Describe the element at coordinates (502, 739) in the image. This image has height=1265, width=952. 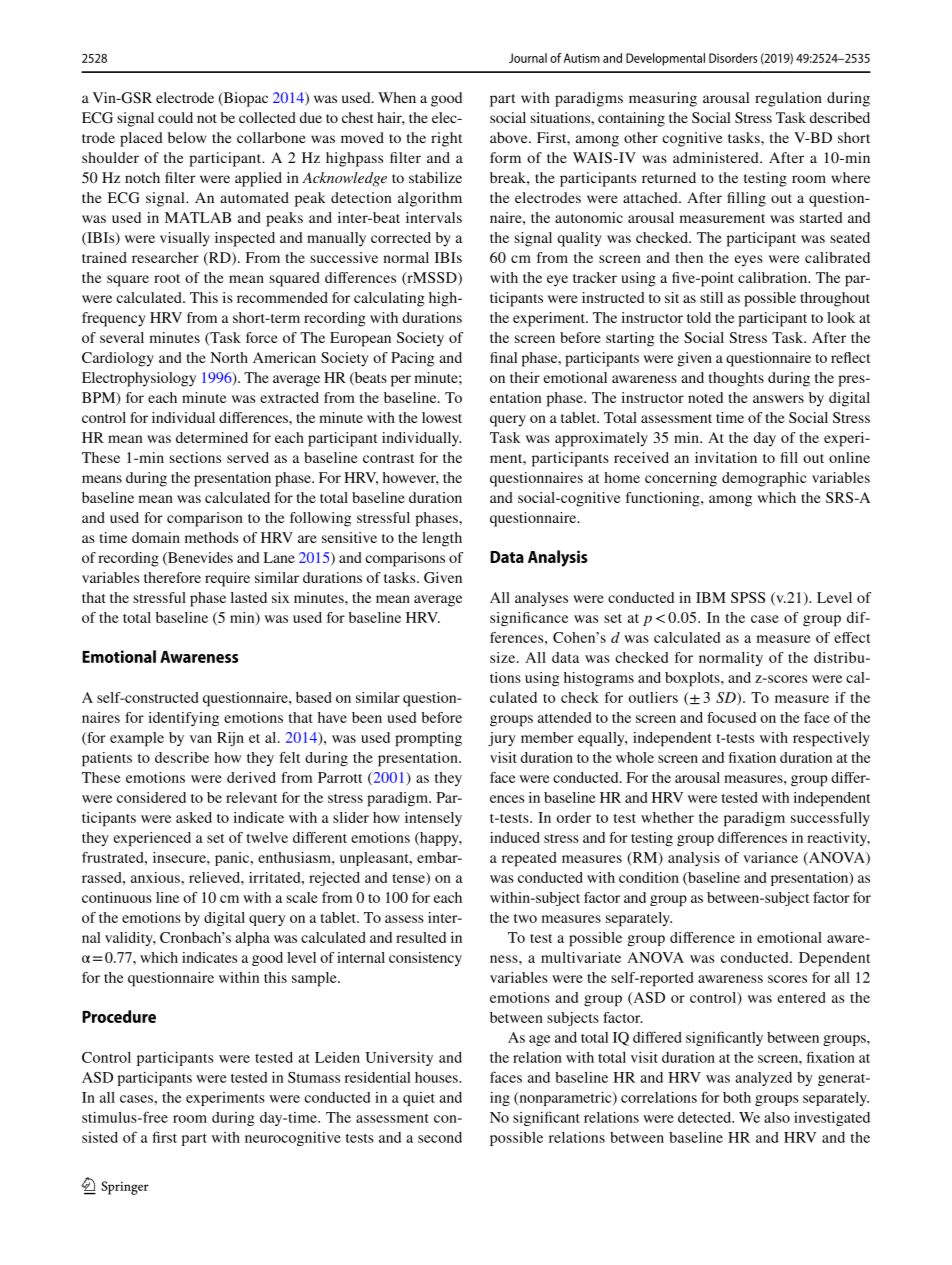
I see `jury` at that location.
